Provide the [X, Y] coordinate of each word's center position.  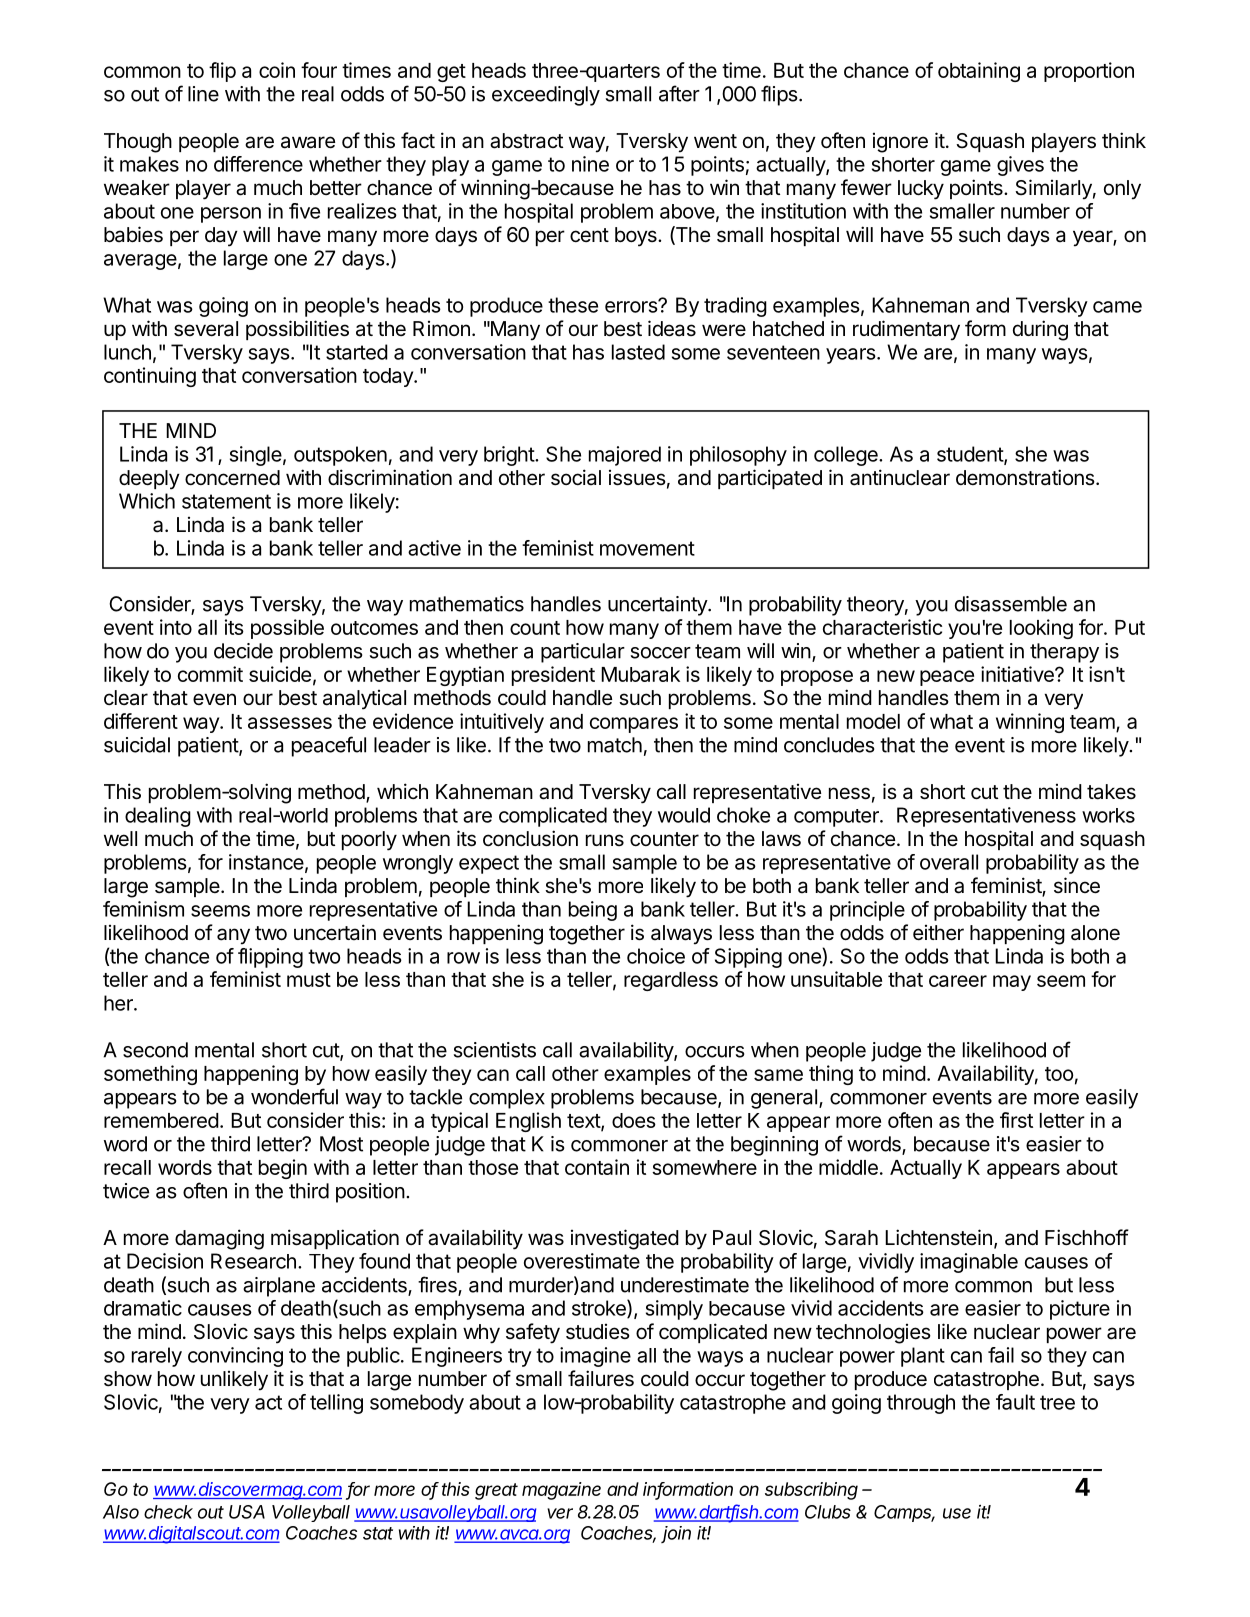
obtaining [979, 72]
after [679, 93]
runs [605, 840]
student [971, 455]
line [203, 94]
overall [949, 862]
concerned [232, 478]
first [1016, 1120]
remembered [161, 1120]
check [168, 1512]
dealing [158, 817]
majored [625, 456]
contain [597, 1167]
